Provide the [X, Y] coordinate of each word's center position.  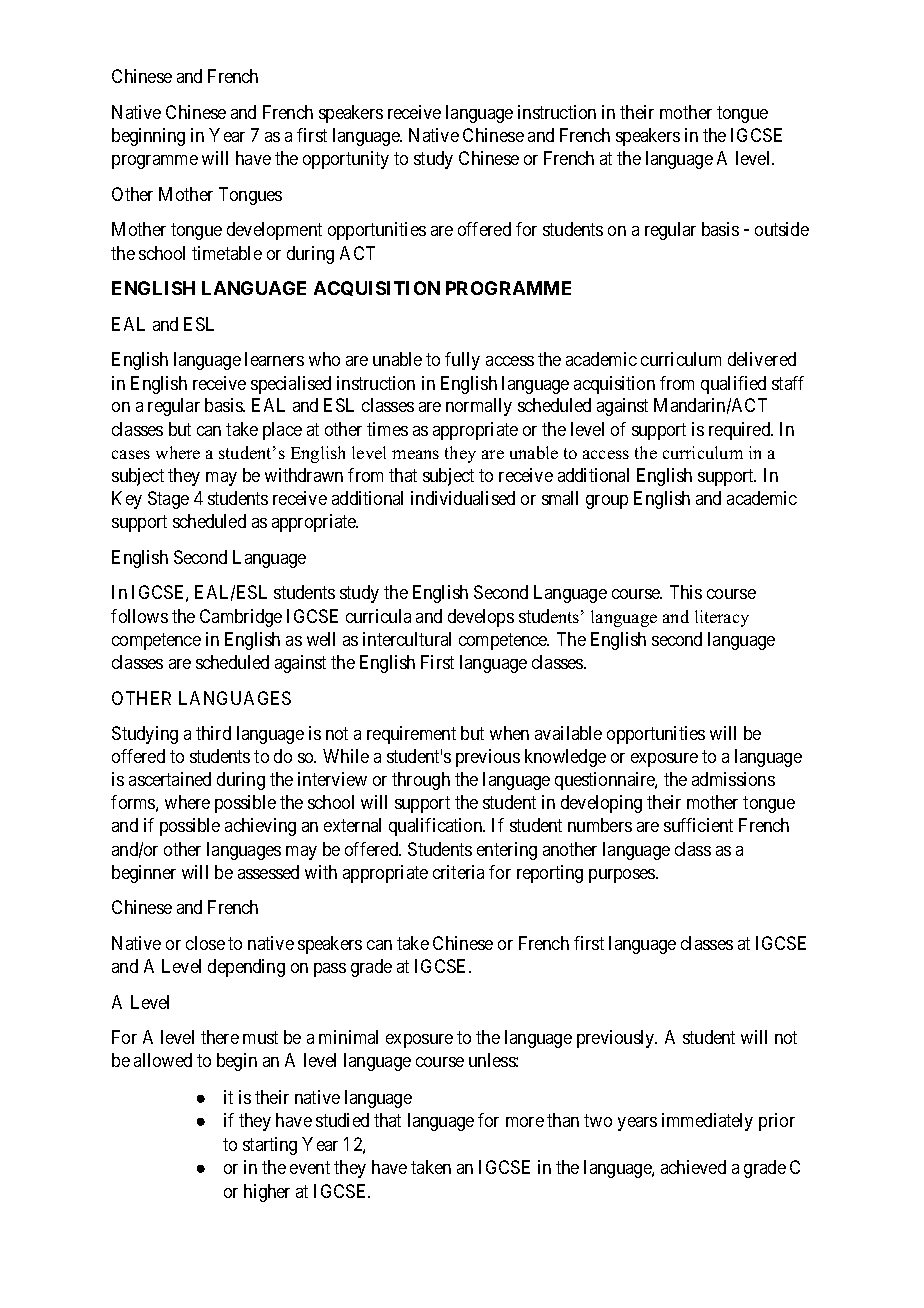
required [741, 431]
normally [479, 407]
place [282, 431]
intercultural [407, 639]
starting [270, 1146]
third [213, 733]
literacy [722, 618]
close [205, 943]
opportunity [346, 160]
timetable [227, 253]
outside [782, 229]
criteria [458, 872]
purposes [623, 876]
